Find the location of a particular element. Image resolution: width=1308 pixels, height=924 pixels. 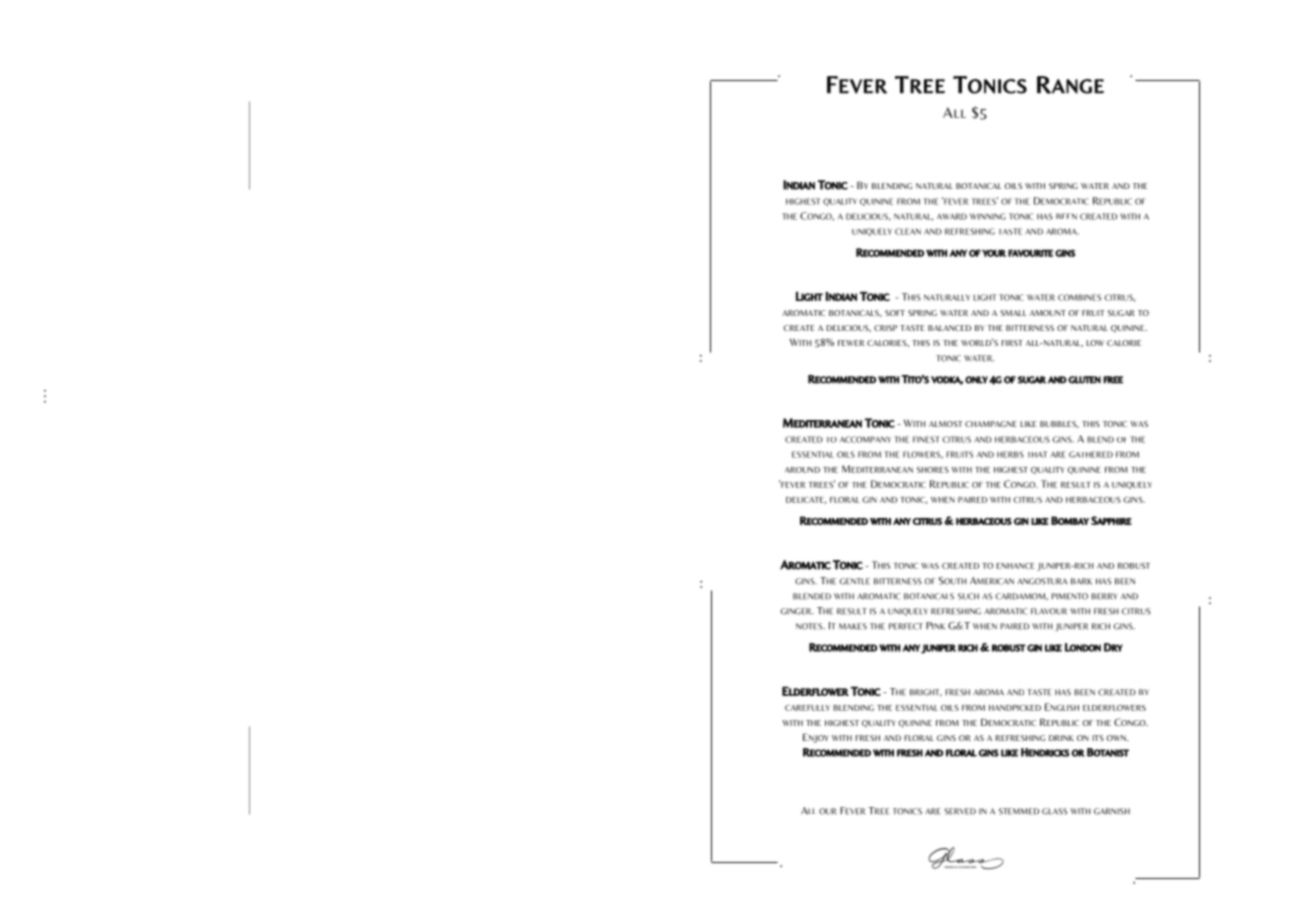

CAREFULLY is located at coordinates (807, 708).
